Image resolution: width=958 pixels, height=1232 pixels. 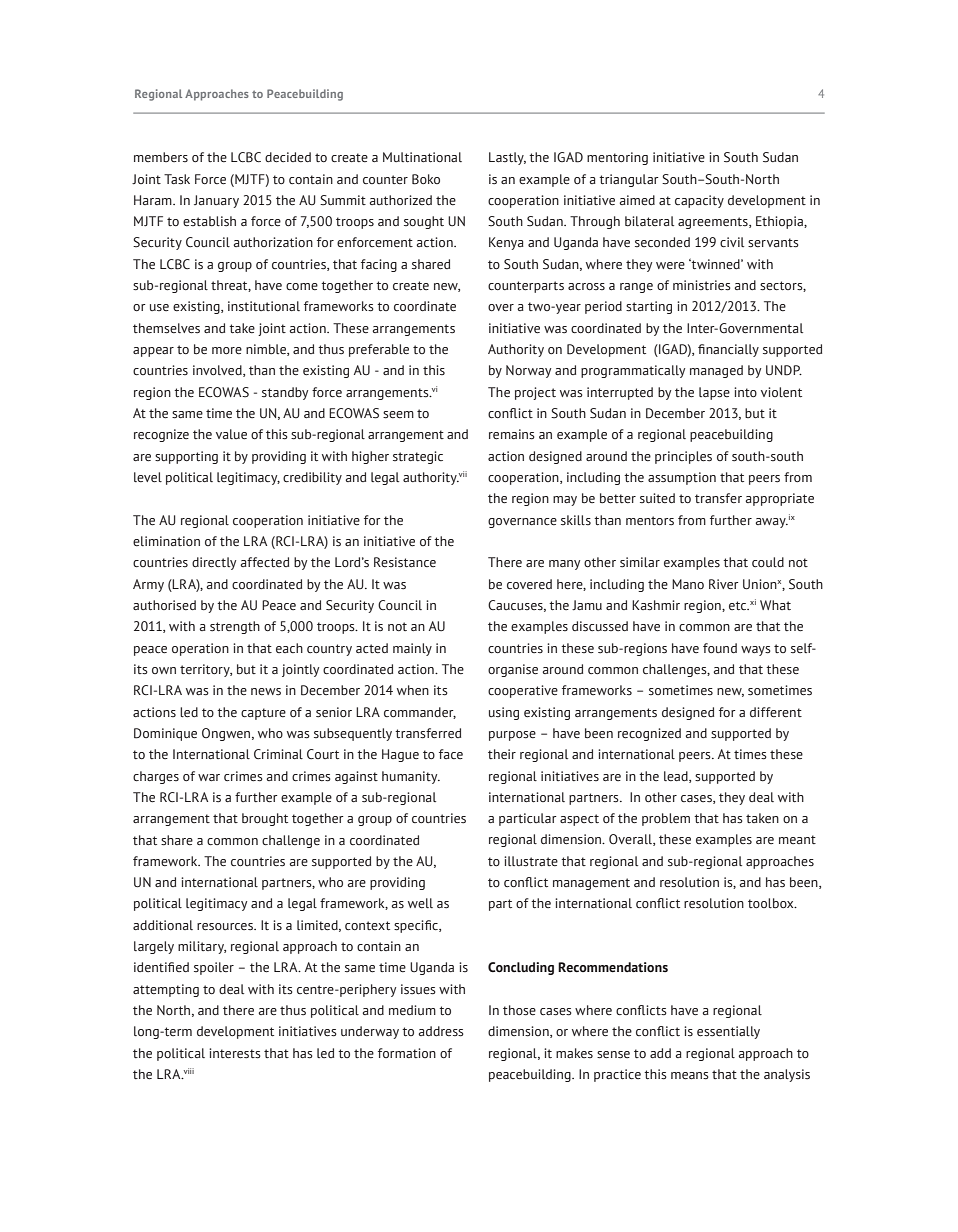 What do you see at coordinates (441, 1031) in the screenshot?
I see `address` at bounding box center [441, 1031].
